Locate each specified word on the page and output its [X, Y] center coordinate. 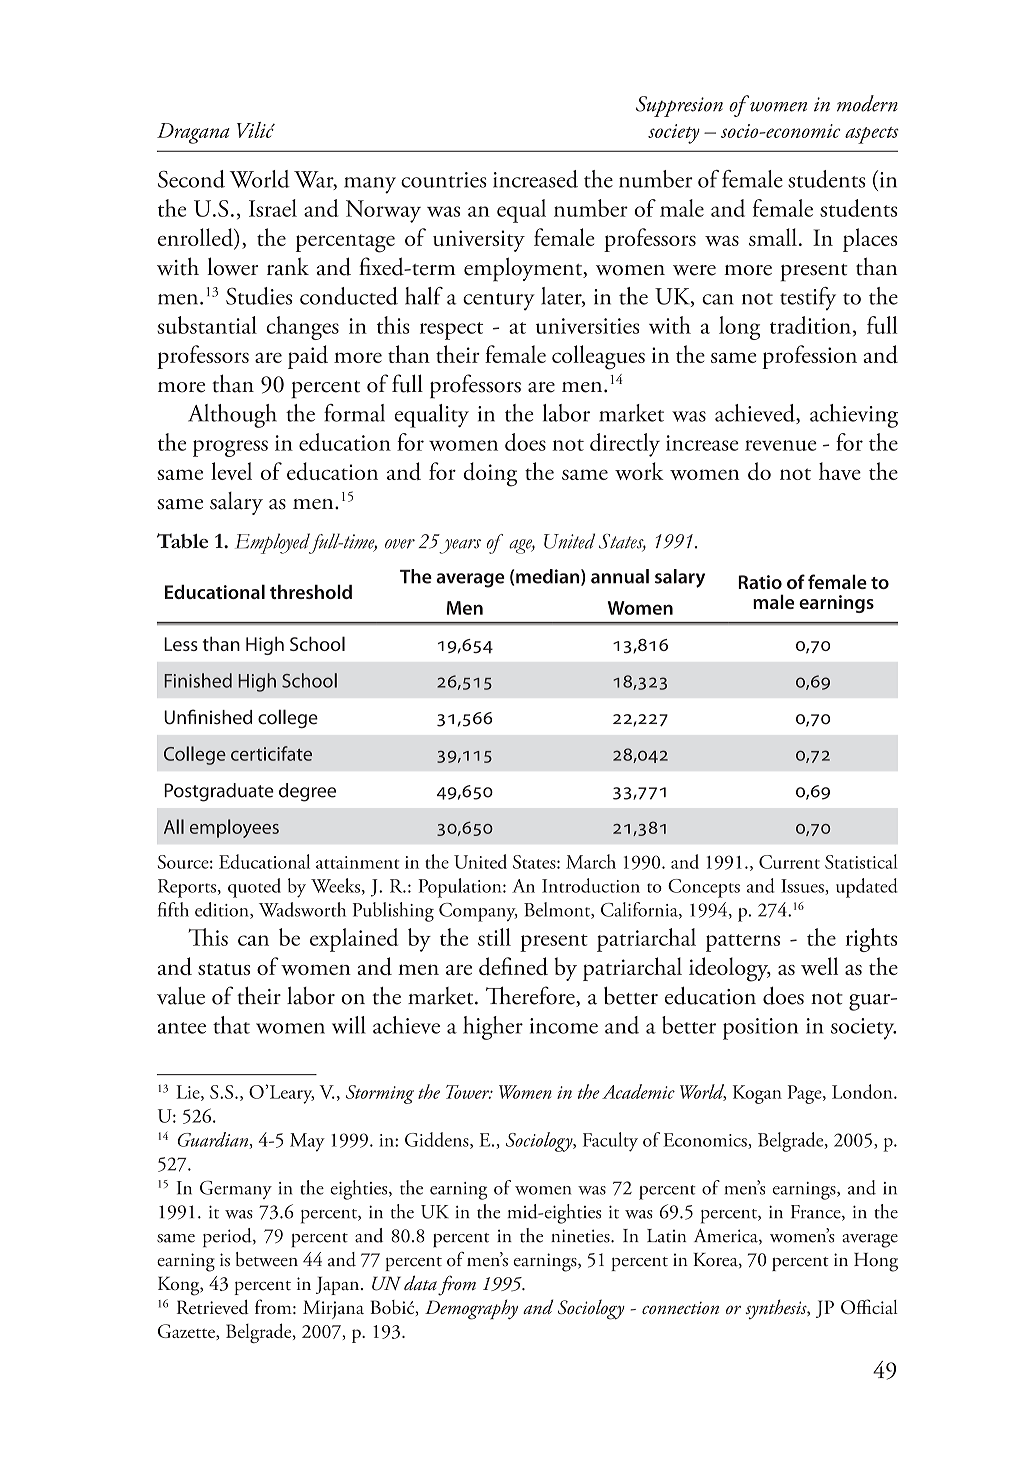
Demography [471, 1309]
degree [307, 792]
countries [444, 180]
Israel [273, 208]
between [267, 1259]
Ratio [760, 582]
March [591, 861]
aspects [872, 135]
